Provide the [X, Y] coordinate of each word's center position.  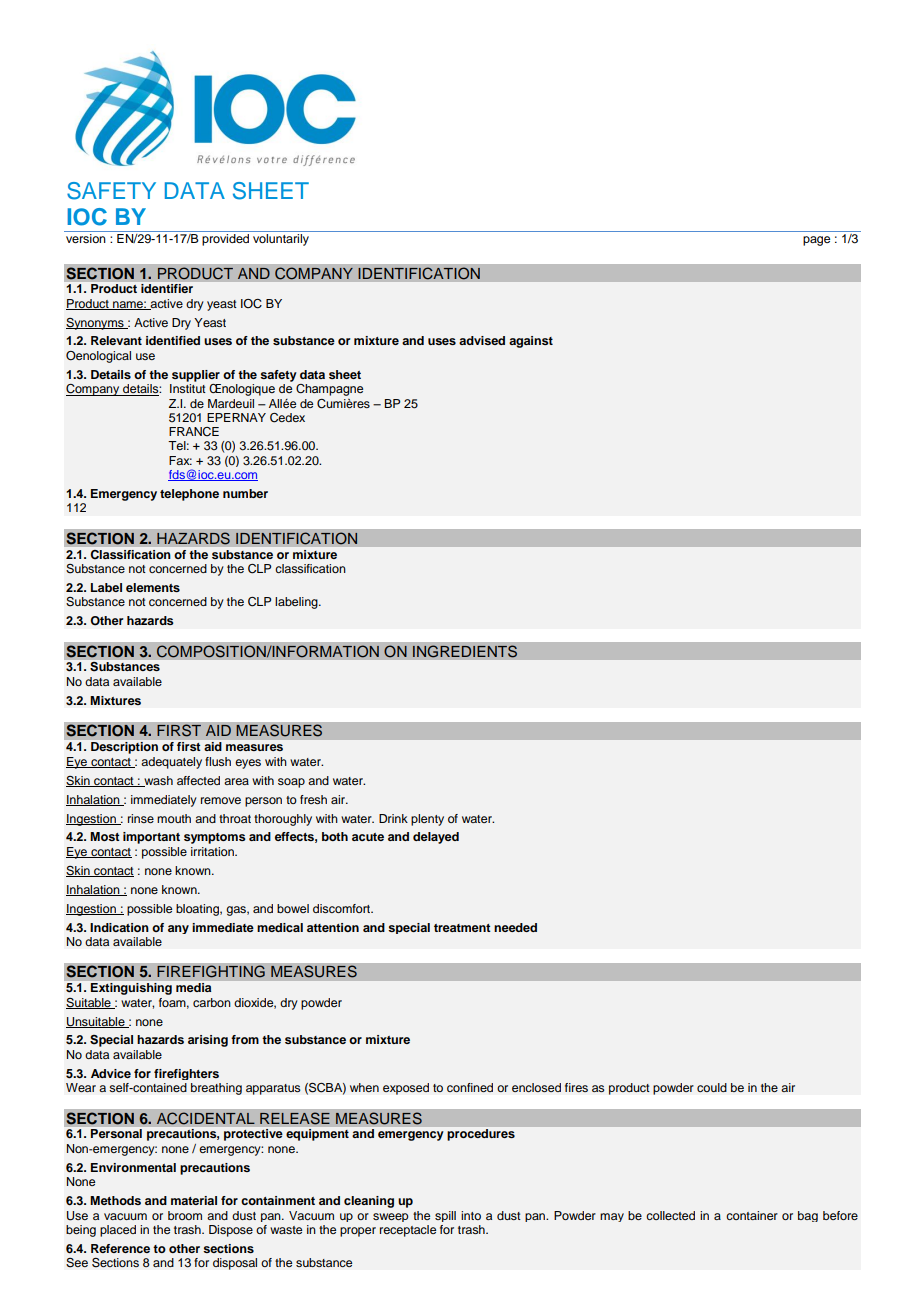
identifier [167, 288]
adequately [171, 763]
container [752, 1215]
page [816, 241]
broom [185, 1215]
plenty [427, 820]
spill [445, 1216]
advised [482, 340]
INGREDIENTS [465, 651]
